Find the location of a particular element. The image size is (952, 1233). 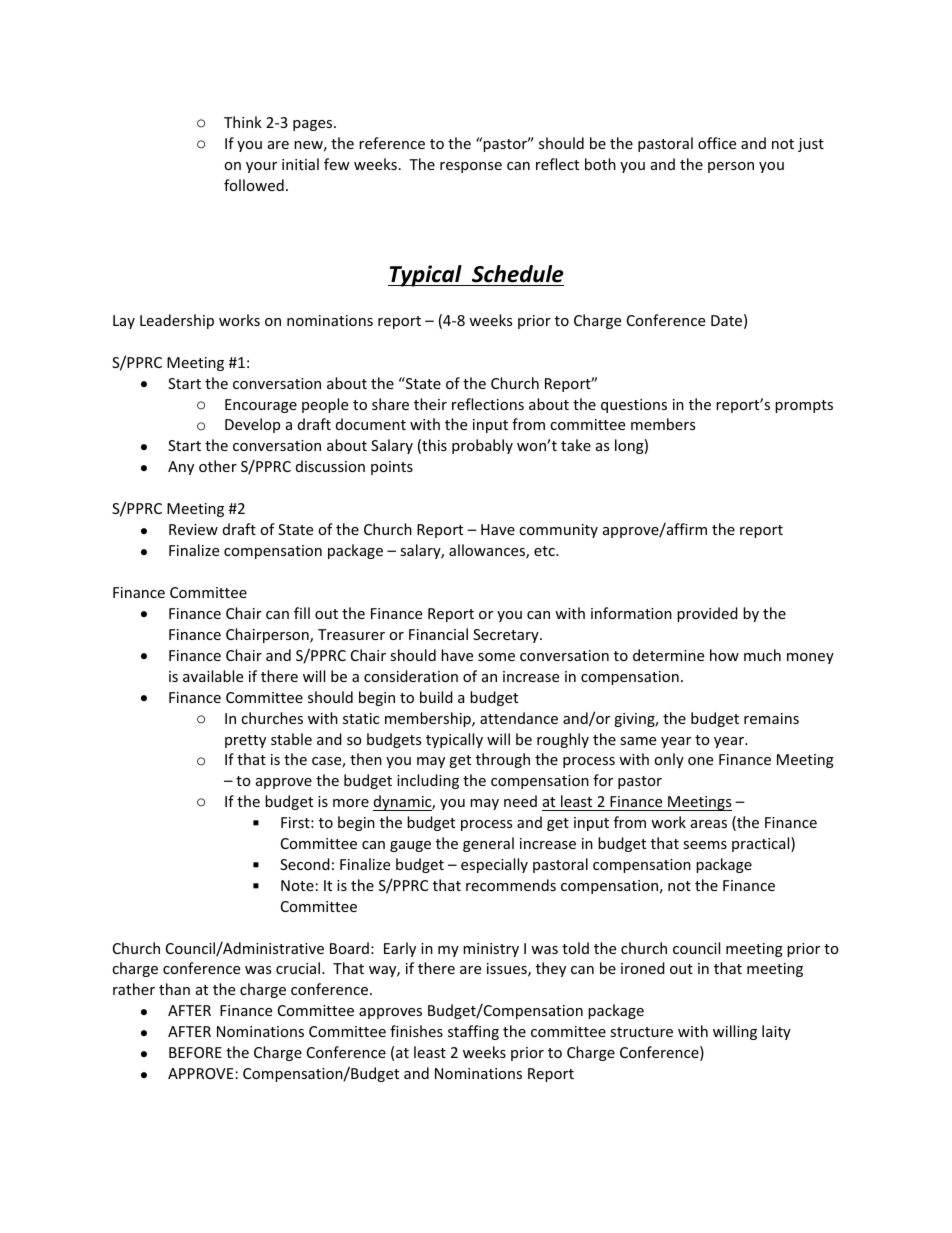

Leadership is located at coordinates (177, 321).
